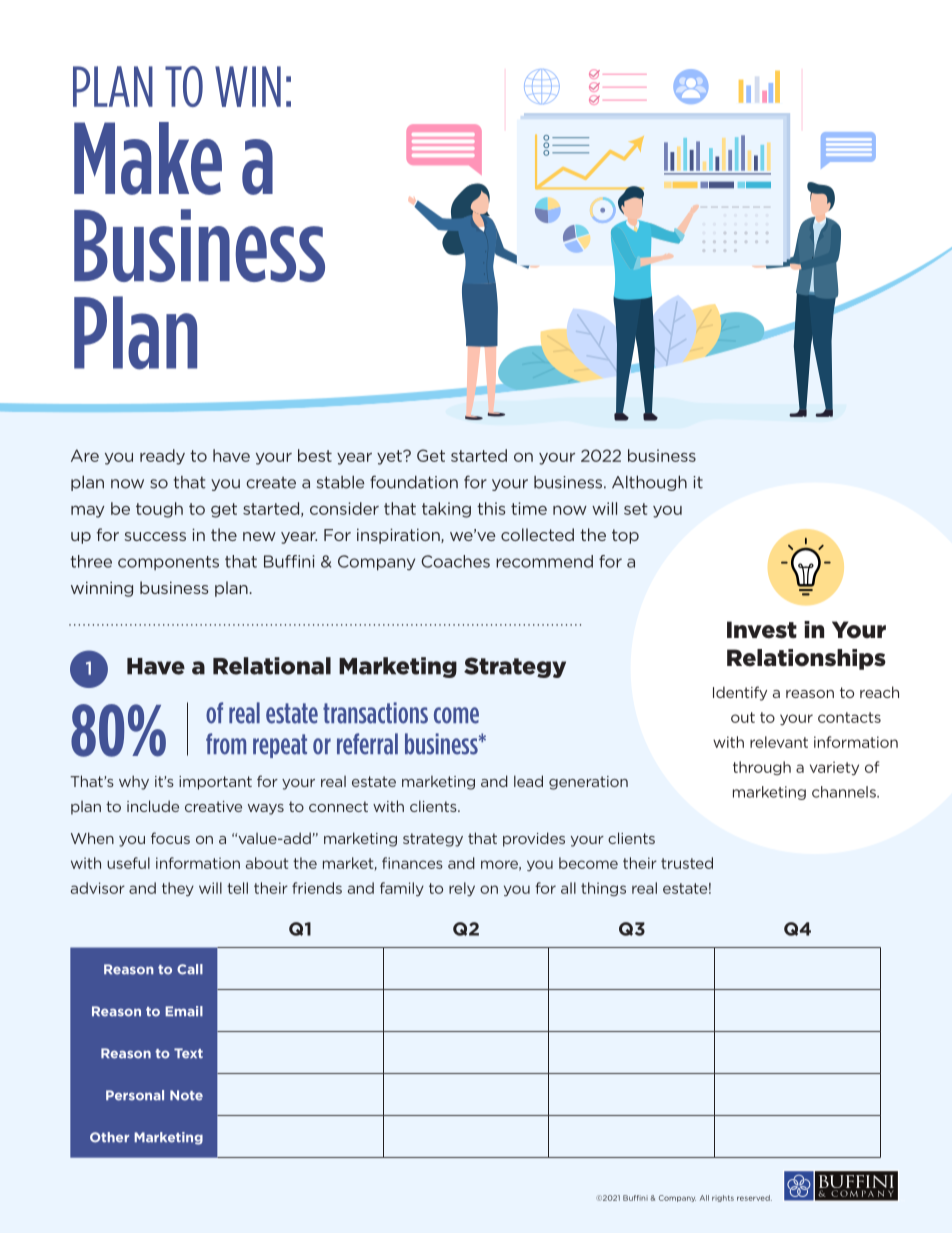  Describe the element at coordinates (534, 839) in the screenshot. I see `provides` at that location.
